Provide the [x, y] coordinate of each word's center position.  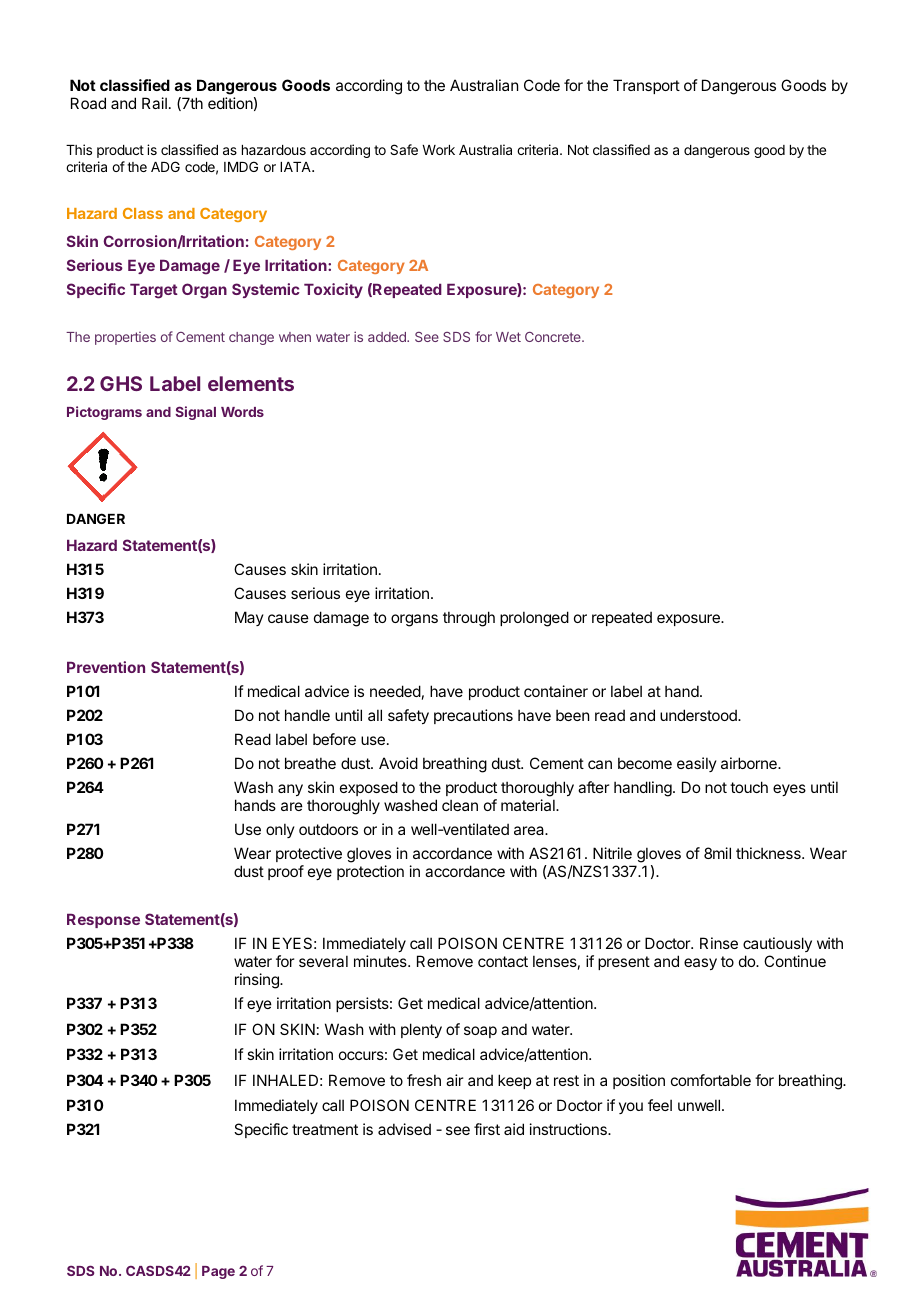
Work [438, 150]
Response [103, 921]
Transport [646, 86]
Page [218, 1272]
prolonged [534, 619]
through [469, 619]
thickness [769, 853]
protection [370, 872]
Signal [195, 413]
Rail [154, 103]
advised [404, 1129]
